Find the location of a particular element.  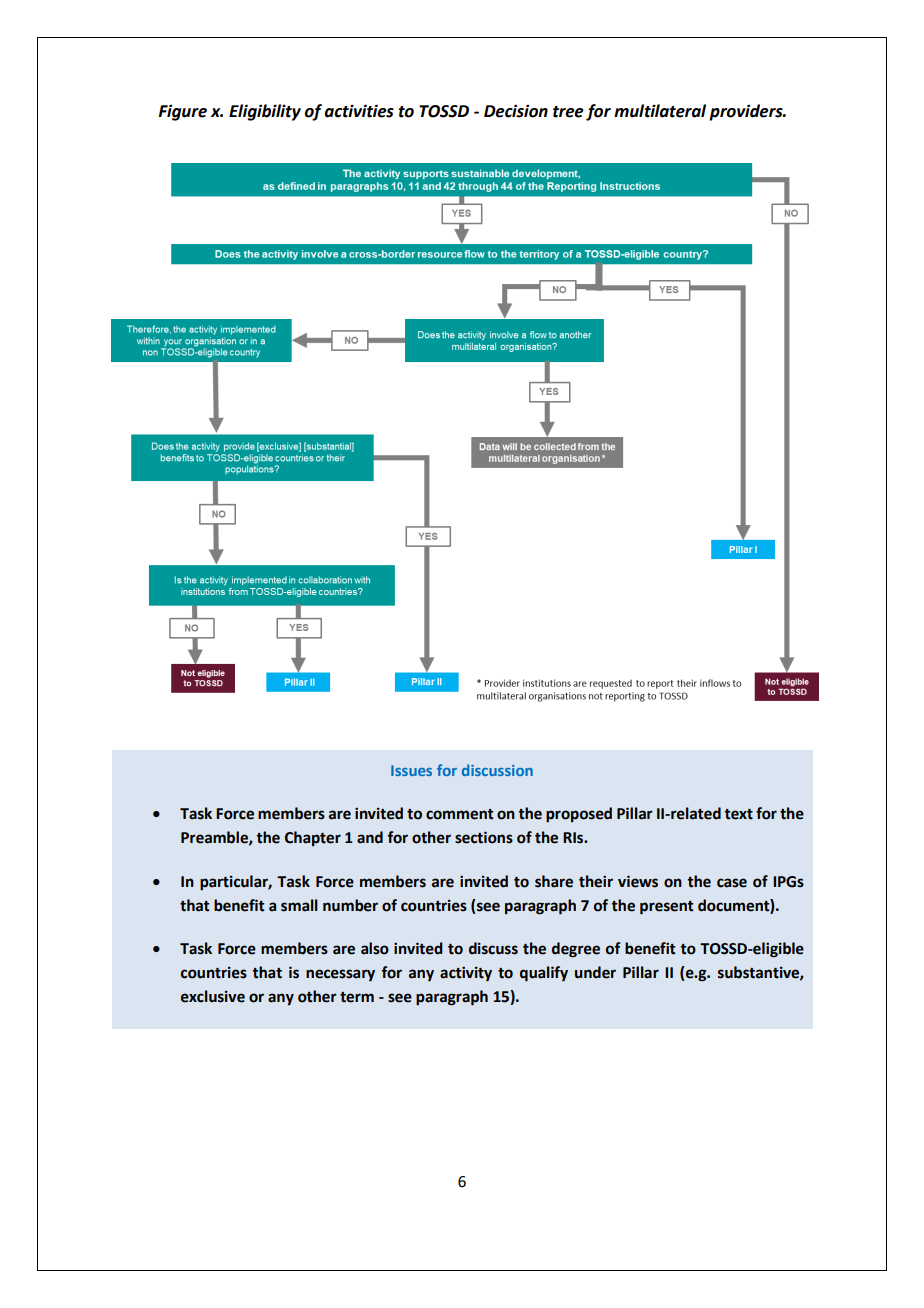

exclusive is located at coordinates (213, 996).
